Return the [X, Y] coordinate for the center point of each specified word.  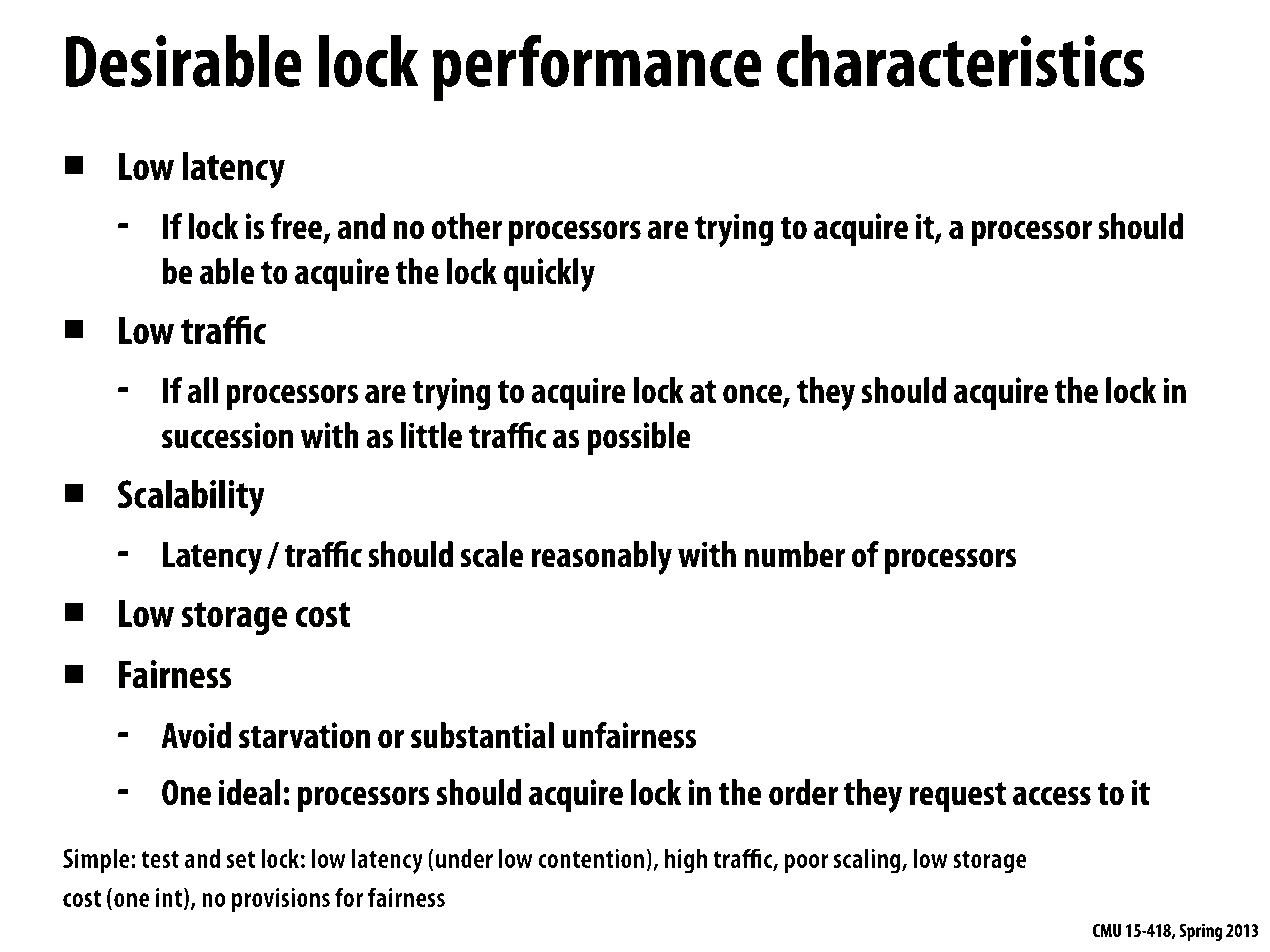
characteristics [961, 61]
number [795, 554]
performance [597, 67]
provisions [281, 900]
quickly [549, 275]
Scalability [191, 498]
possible [639, 438]
